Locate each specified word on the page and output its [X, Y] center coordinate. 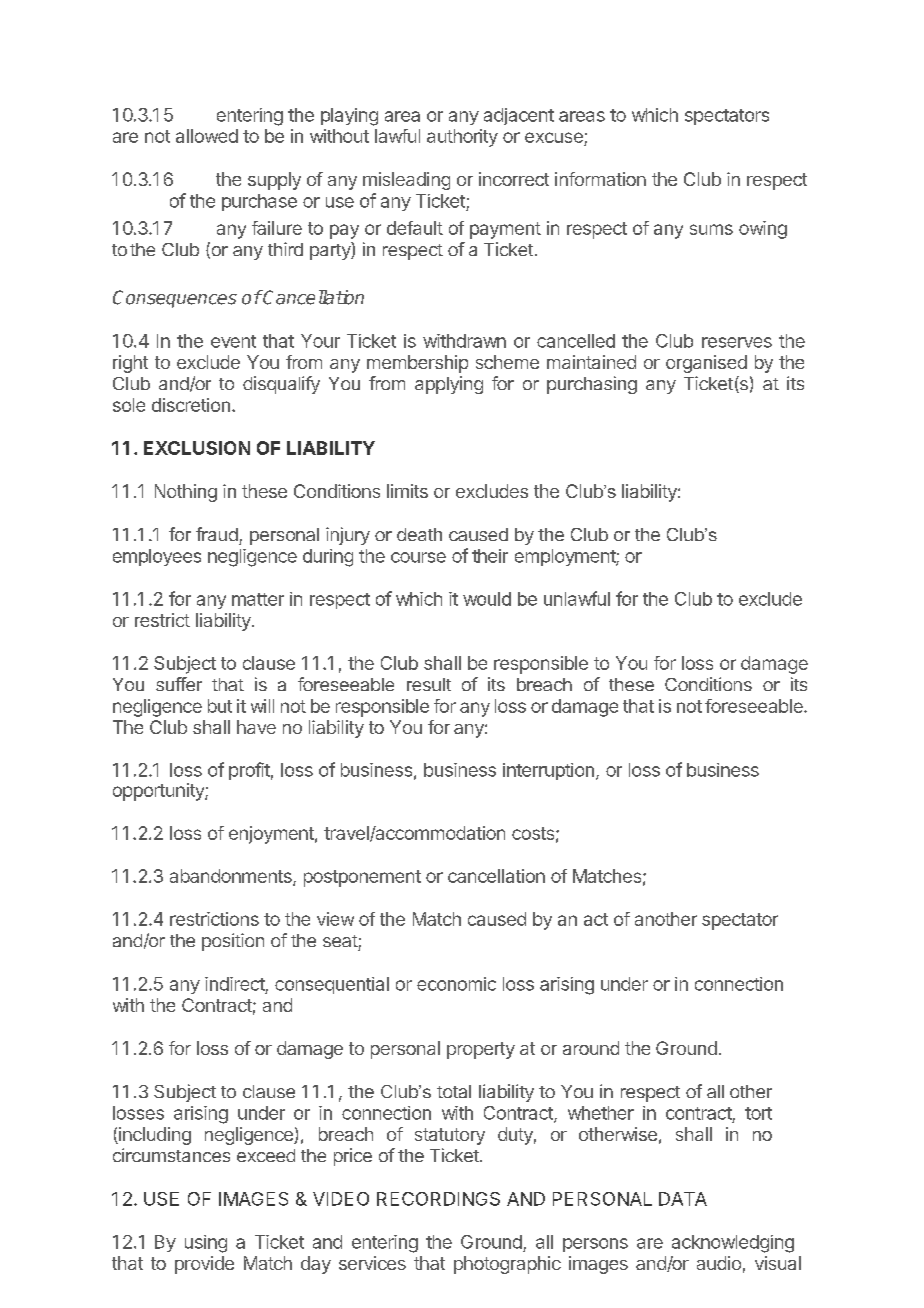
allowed [207, 136]
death [419, 534]
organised [706, 364]
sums [711, 229]
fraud [217, 534]
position [233, 942]
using [206, 1244]
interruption [548, 771]
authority [462, 138]
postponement [362, 878]
